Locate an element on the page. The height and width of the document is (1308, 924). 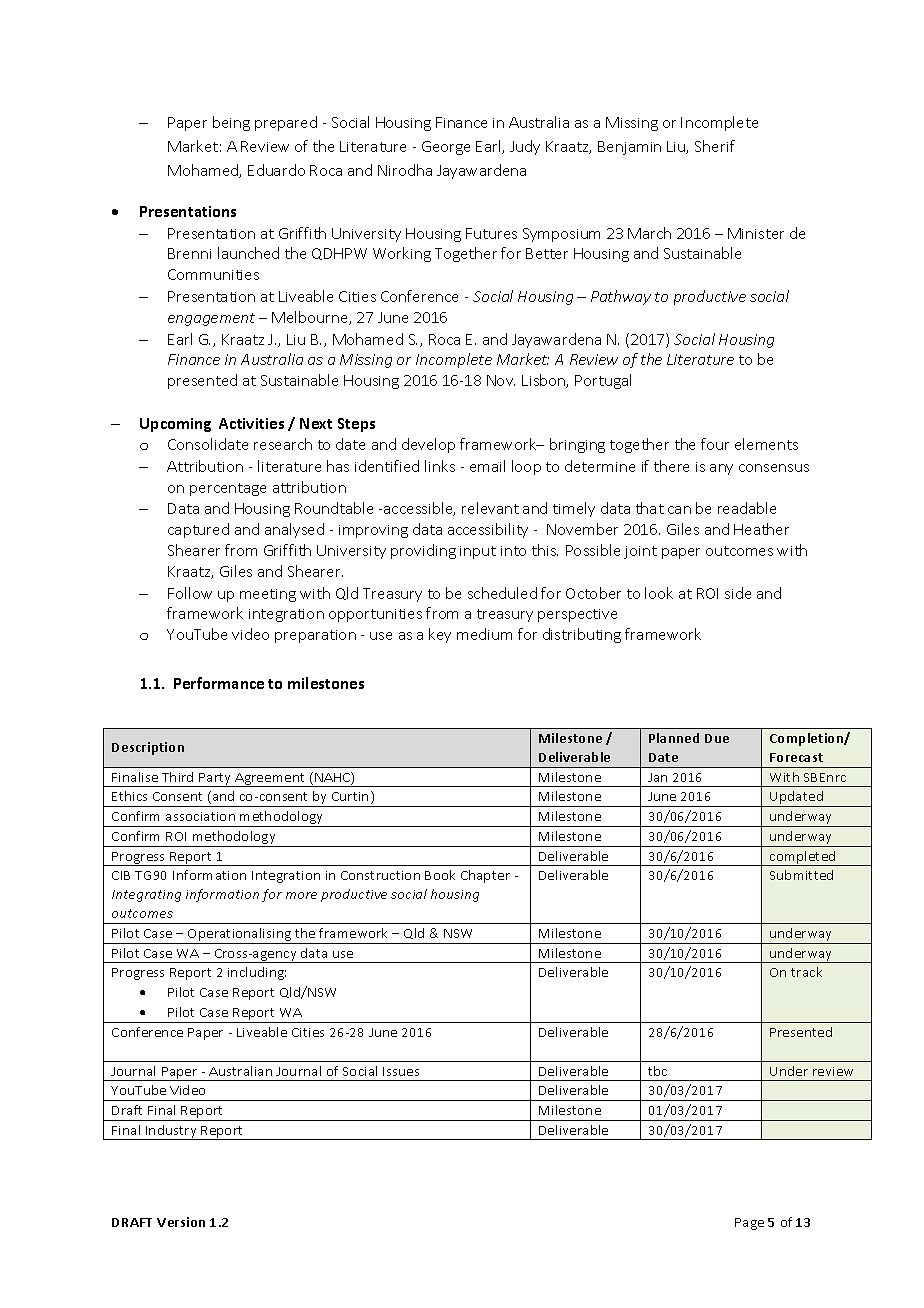
Issues is located at coordinates (401, 1071).
